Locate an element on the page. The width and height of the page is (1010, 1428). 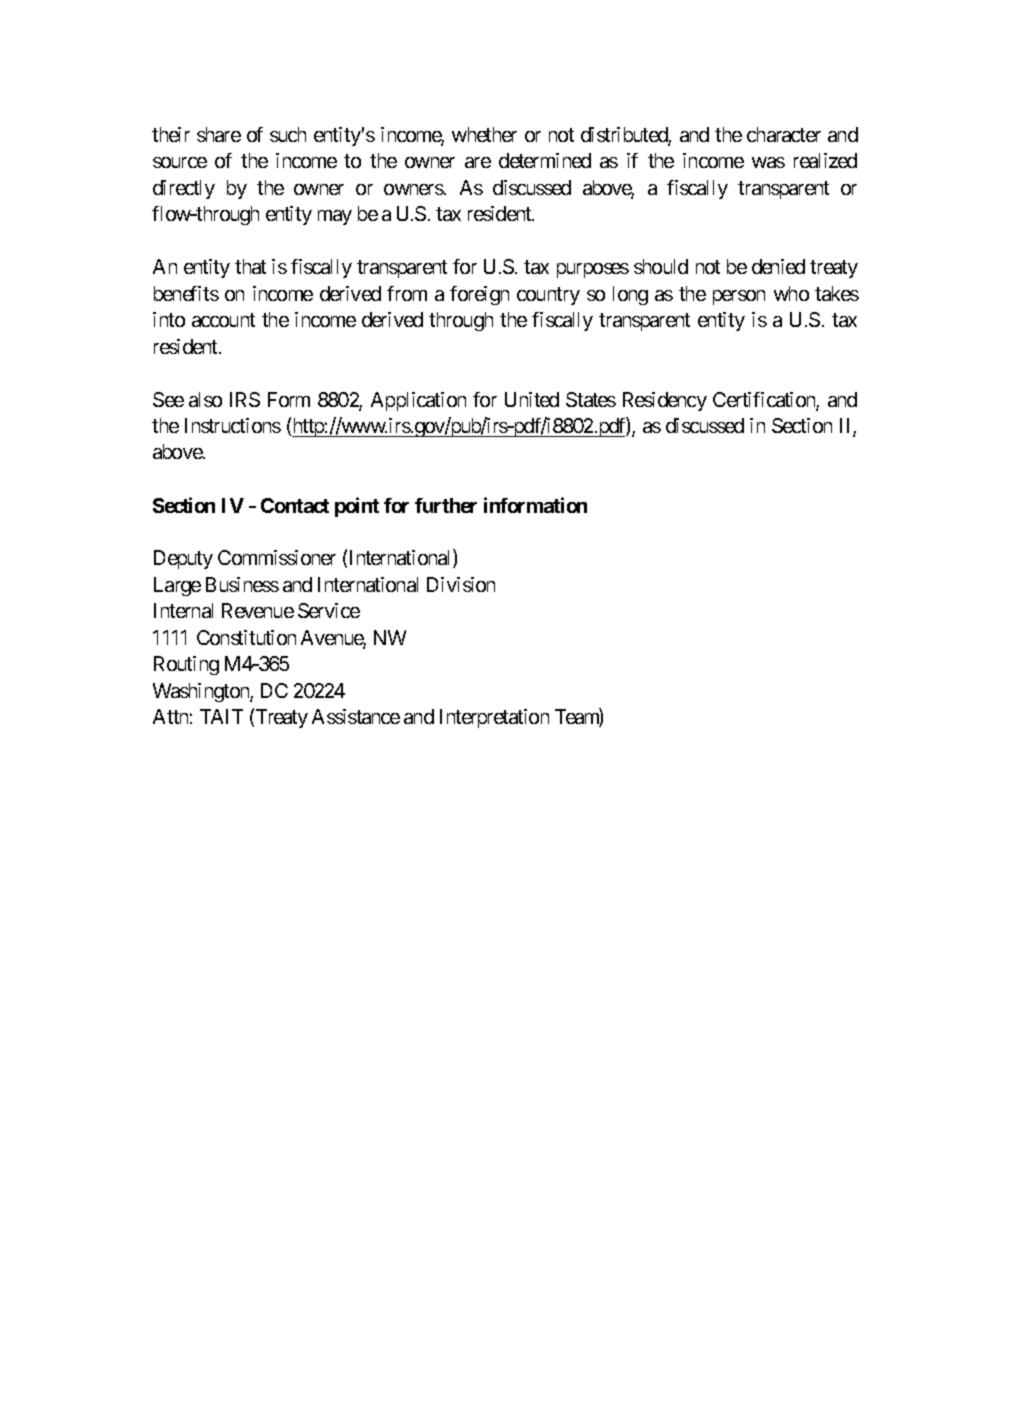
United is located at coordinates (532, 399).
